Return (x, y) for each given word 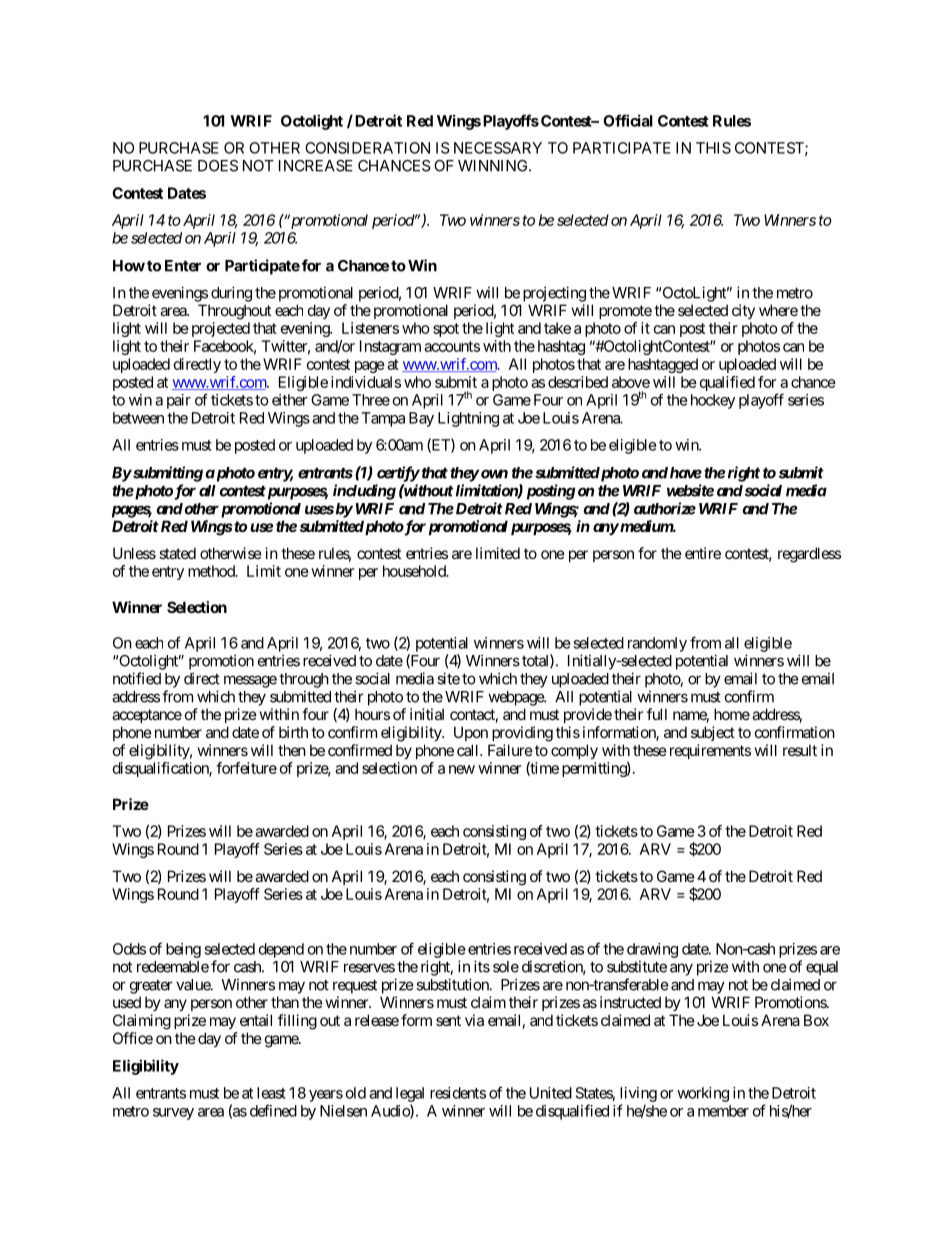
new (462, 769)
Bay (421, 419)
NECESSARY (498, 148)
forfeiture (246, 768)
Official (628, 120)
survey (173, 1114)
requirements (708, 751)
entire (703, 553)
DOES (218, 166)
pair (179, 401)
